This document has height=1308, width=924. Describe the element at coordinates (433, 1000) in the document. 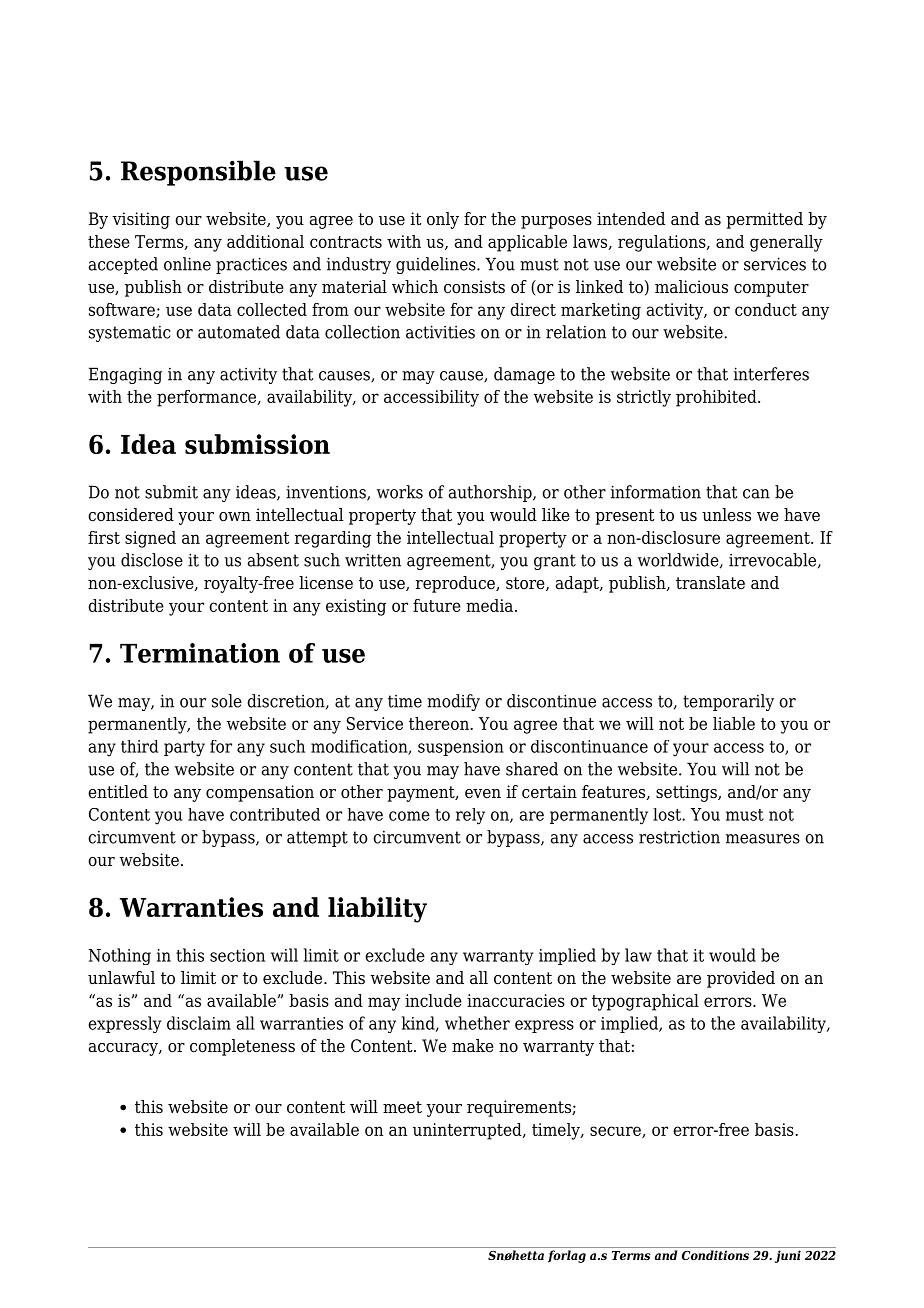

I see `include` at that location.
